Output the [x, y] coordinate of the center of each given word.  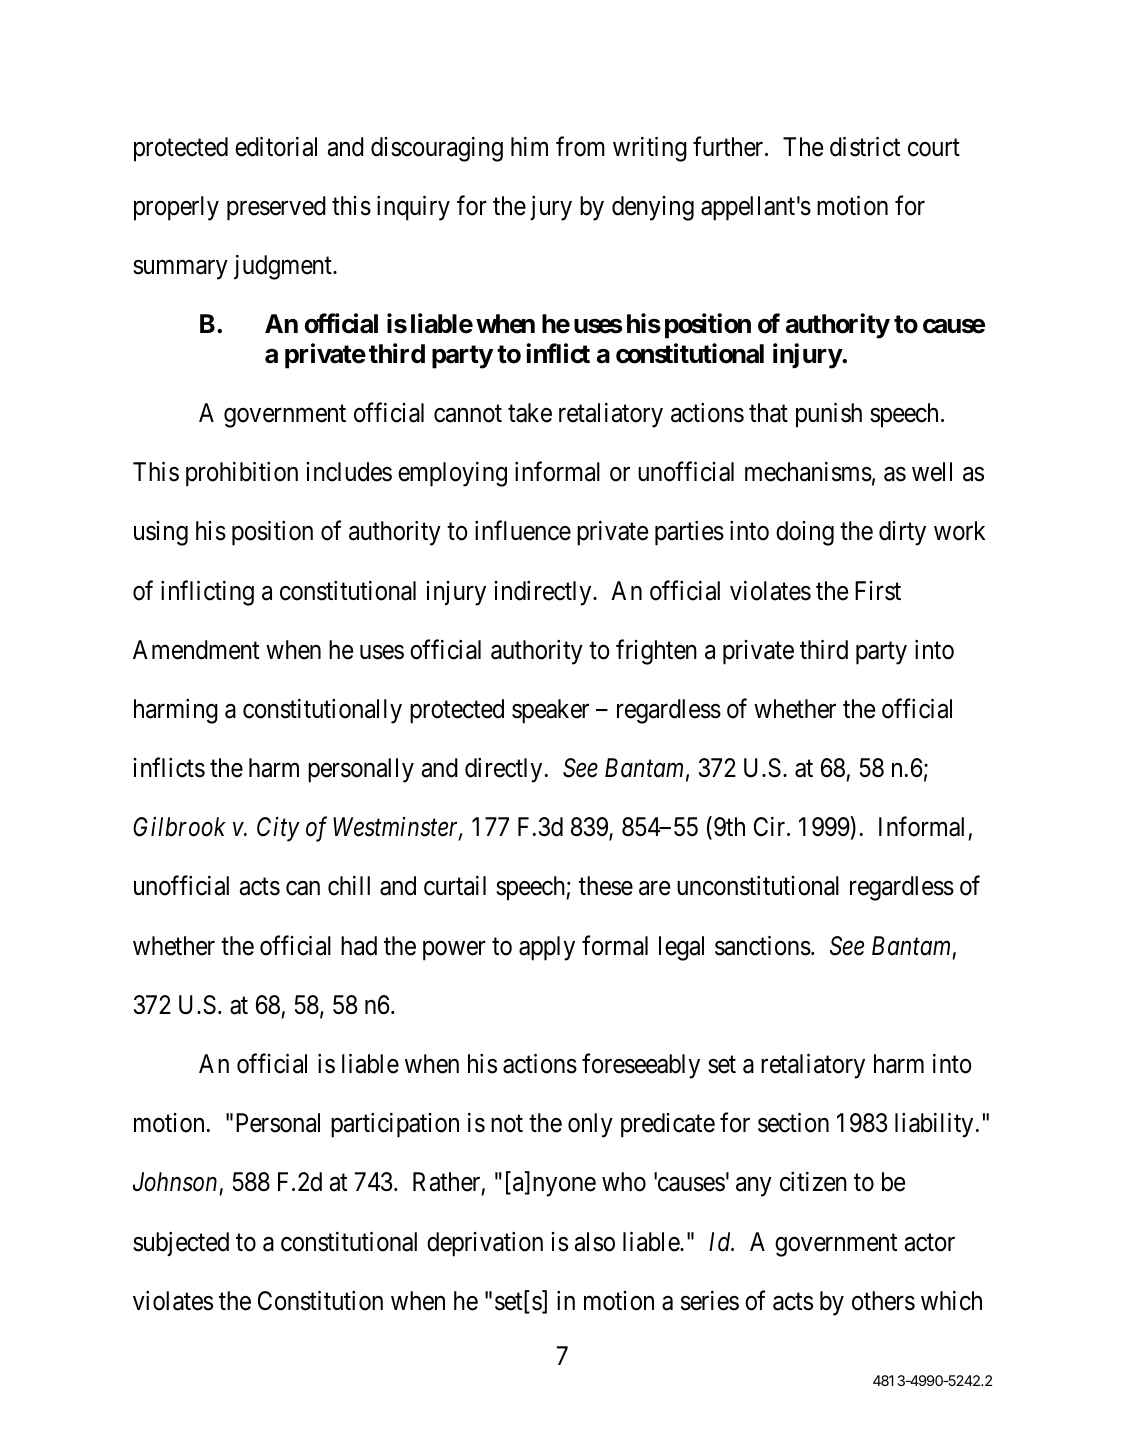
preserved [276, 208]
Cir [771, 827]
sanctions [763, 945]
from [580, 146]
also [595, 1242]
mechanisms [808, 472]
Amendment [196, 650]
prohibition [242, 474]
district [865, 146]
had [359, 946]
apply [547, 948]
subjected [181, 1244]
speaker [550, 711]
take [530, 413]
